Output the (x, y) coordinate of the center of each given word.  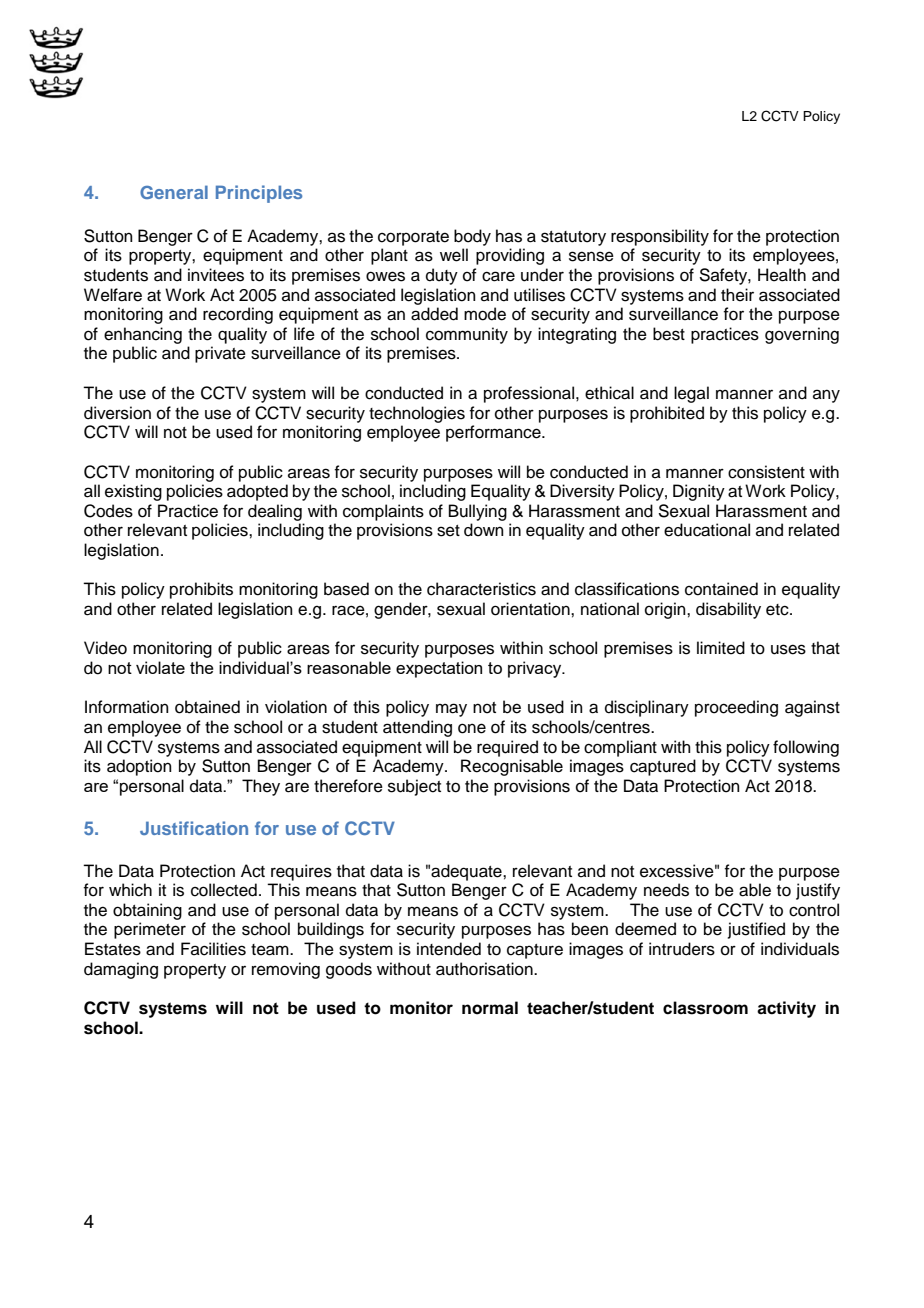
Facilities (213, 949)
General (174, 192)
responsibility (660, 237)
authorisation (485, 969)
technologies (417, 414)
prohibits (201, 590)
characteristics (481, 589)
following (806, 748)
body (472, 237)
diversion (117, 413)
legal (691, 394)
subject (414, 787)
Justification (194, 828)
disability (728, 610)
